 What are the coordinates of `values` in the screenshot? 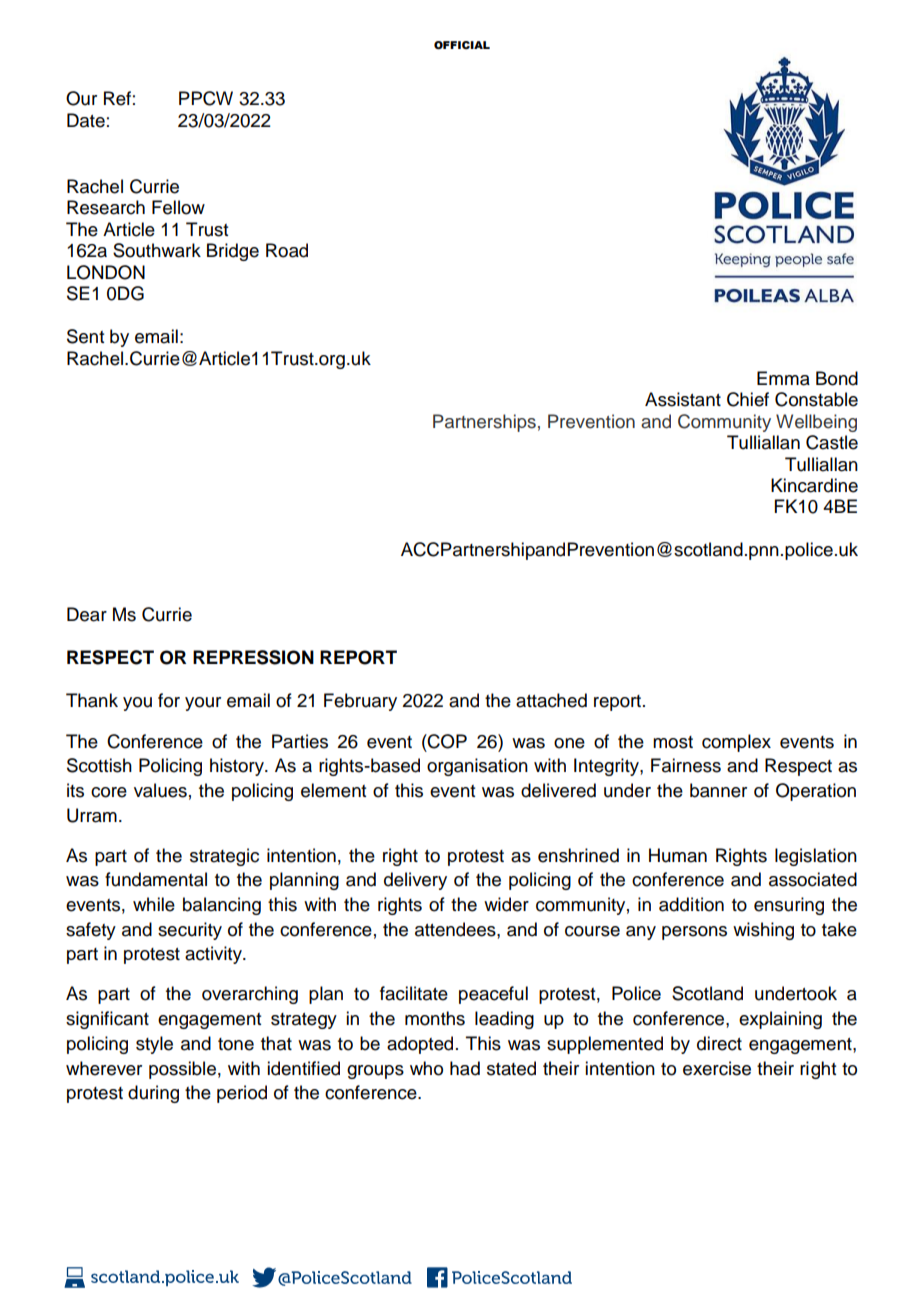 It's located at (160, 790).
